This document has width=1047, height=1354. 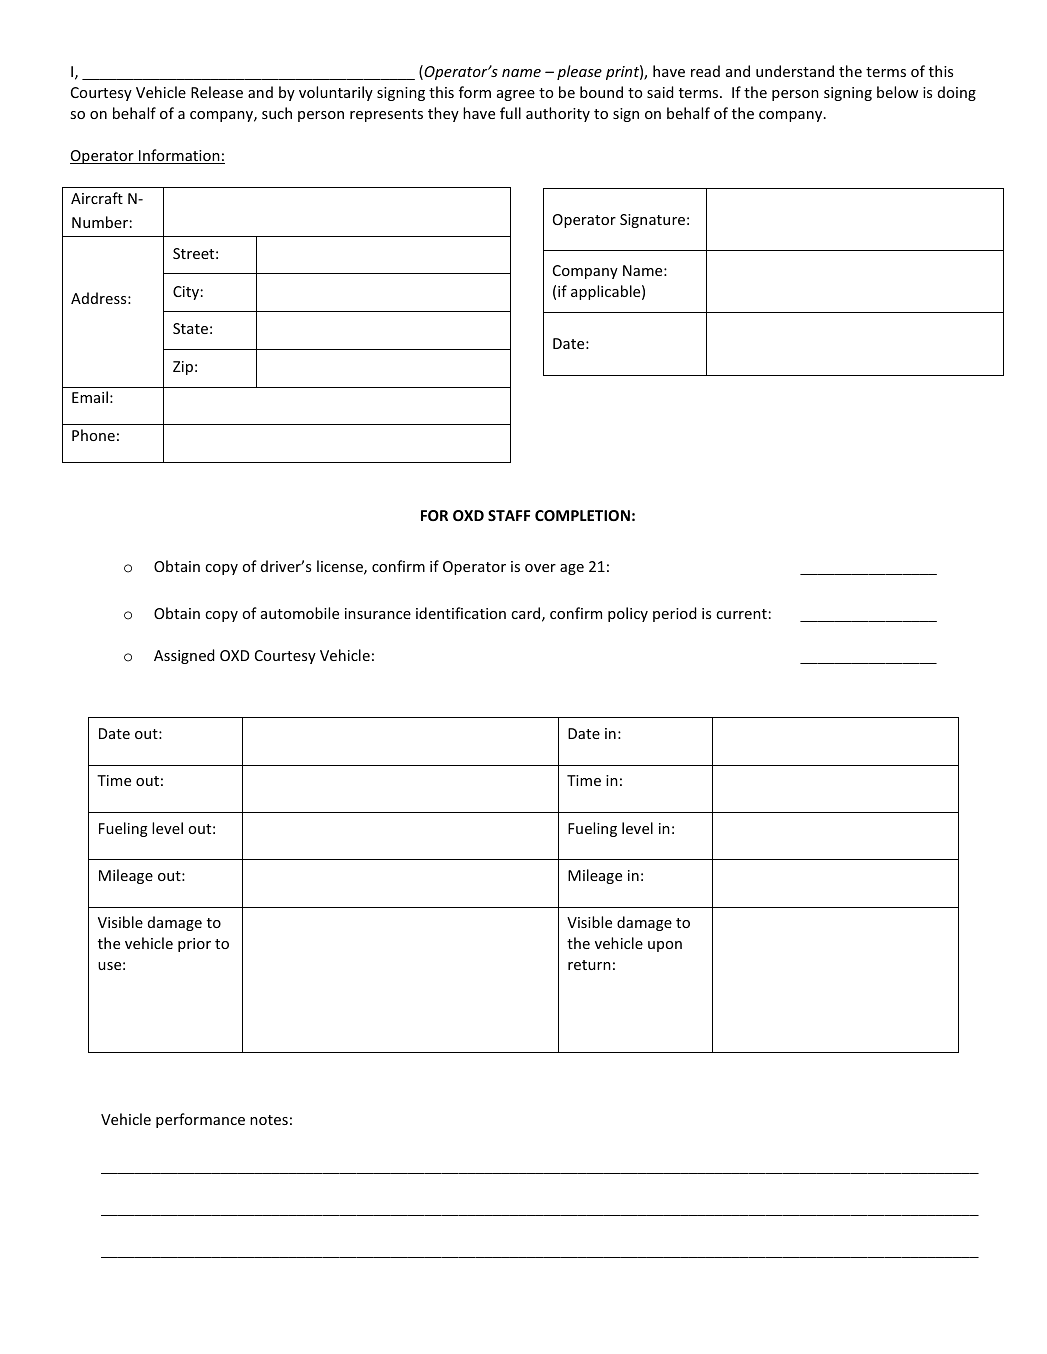 I want to click on agree, so click(x=516, y=95).
